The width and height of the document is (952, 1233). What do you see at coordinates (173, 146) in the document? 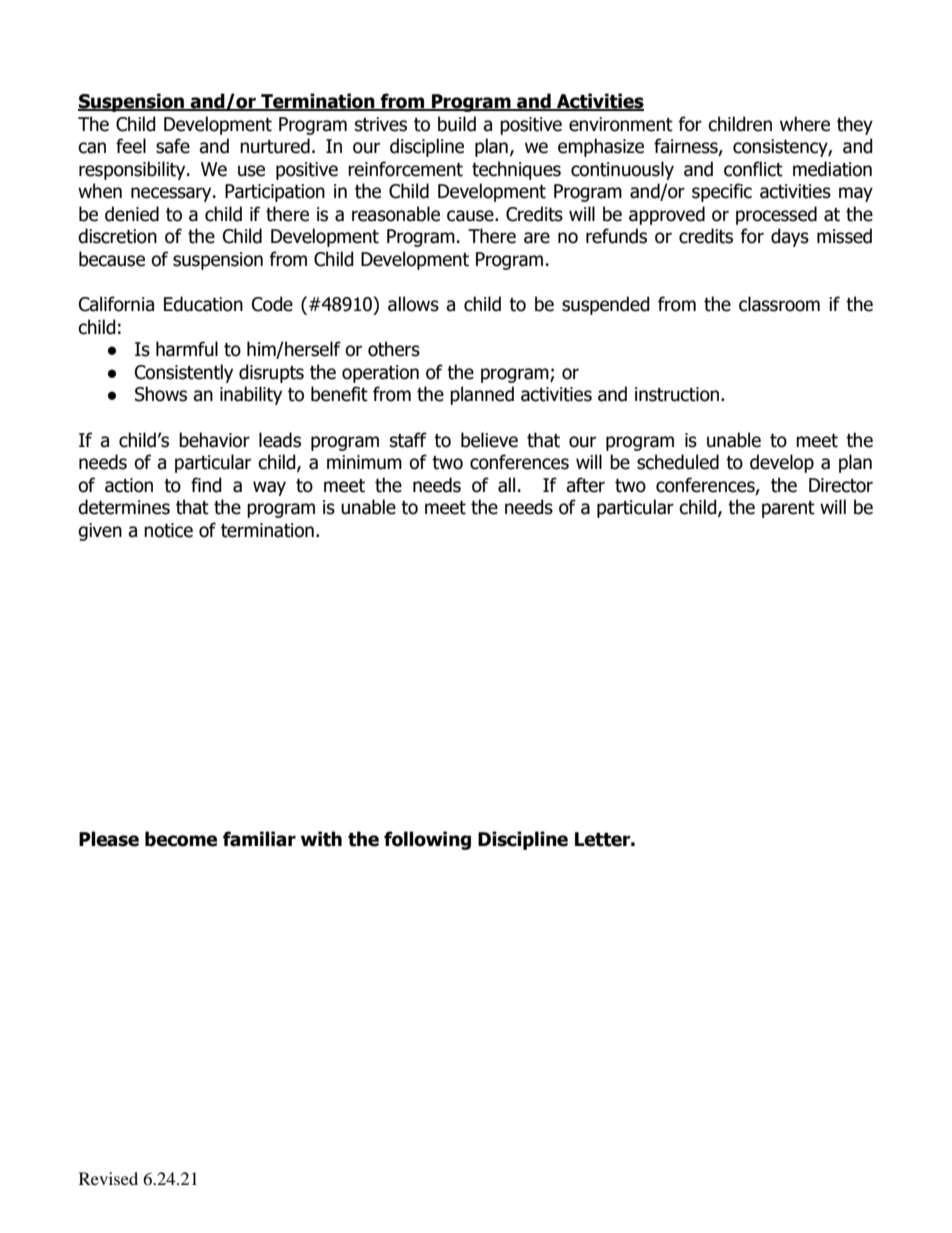
I see `safe` at bounding box center [173, 146].
